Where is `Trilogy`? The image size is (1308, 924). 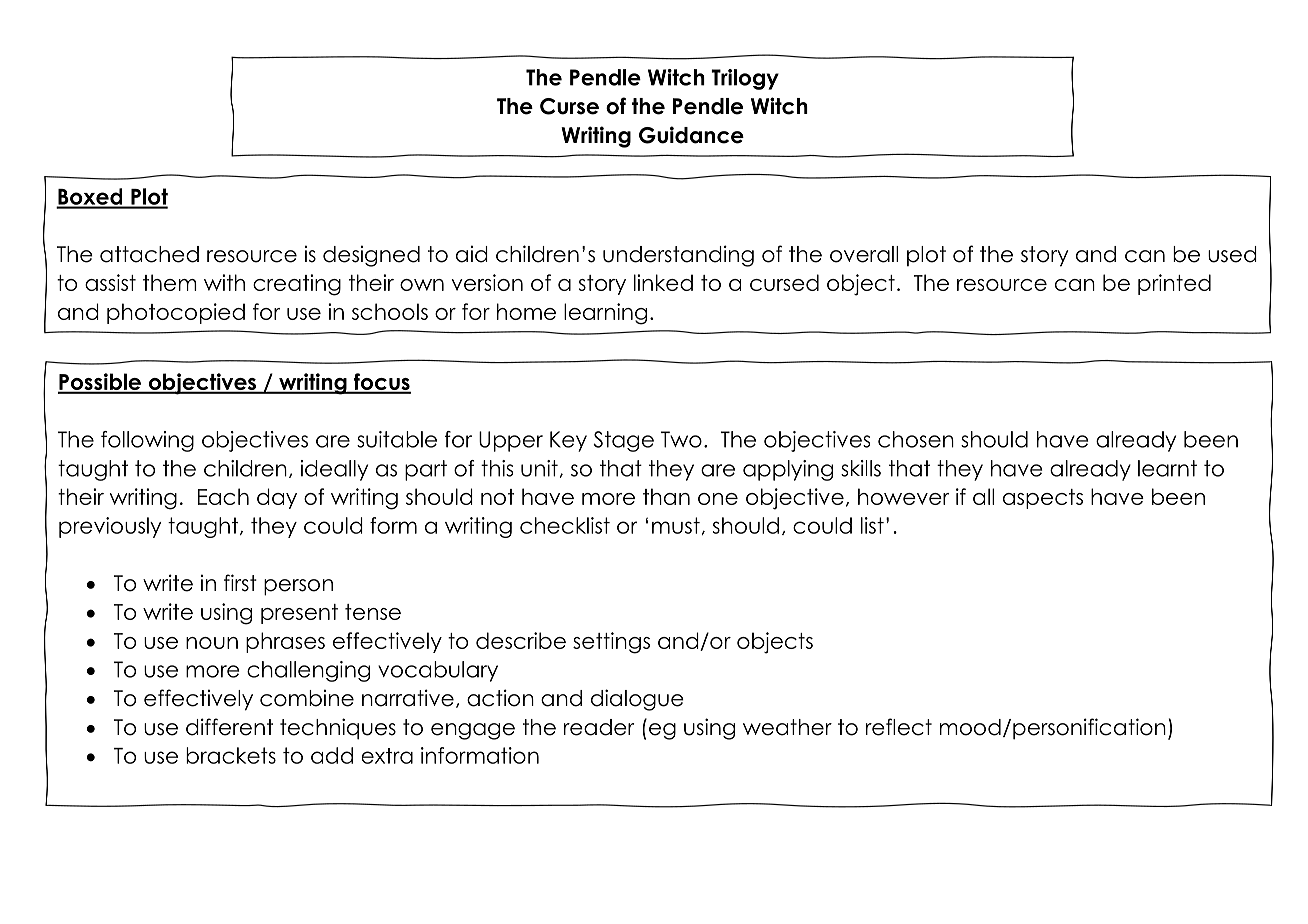
Trilogy is located at coordinates (745, 79).
